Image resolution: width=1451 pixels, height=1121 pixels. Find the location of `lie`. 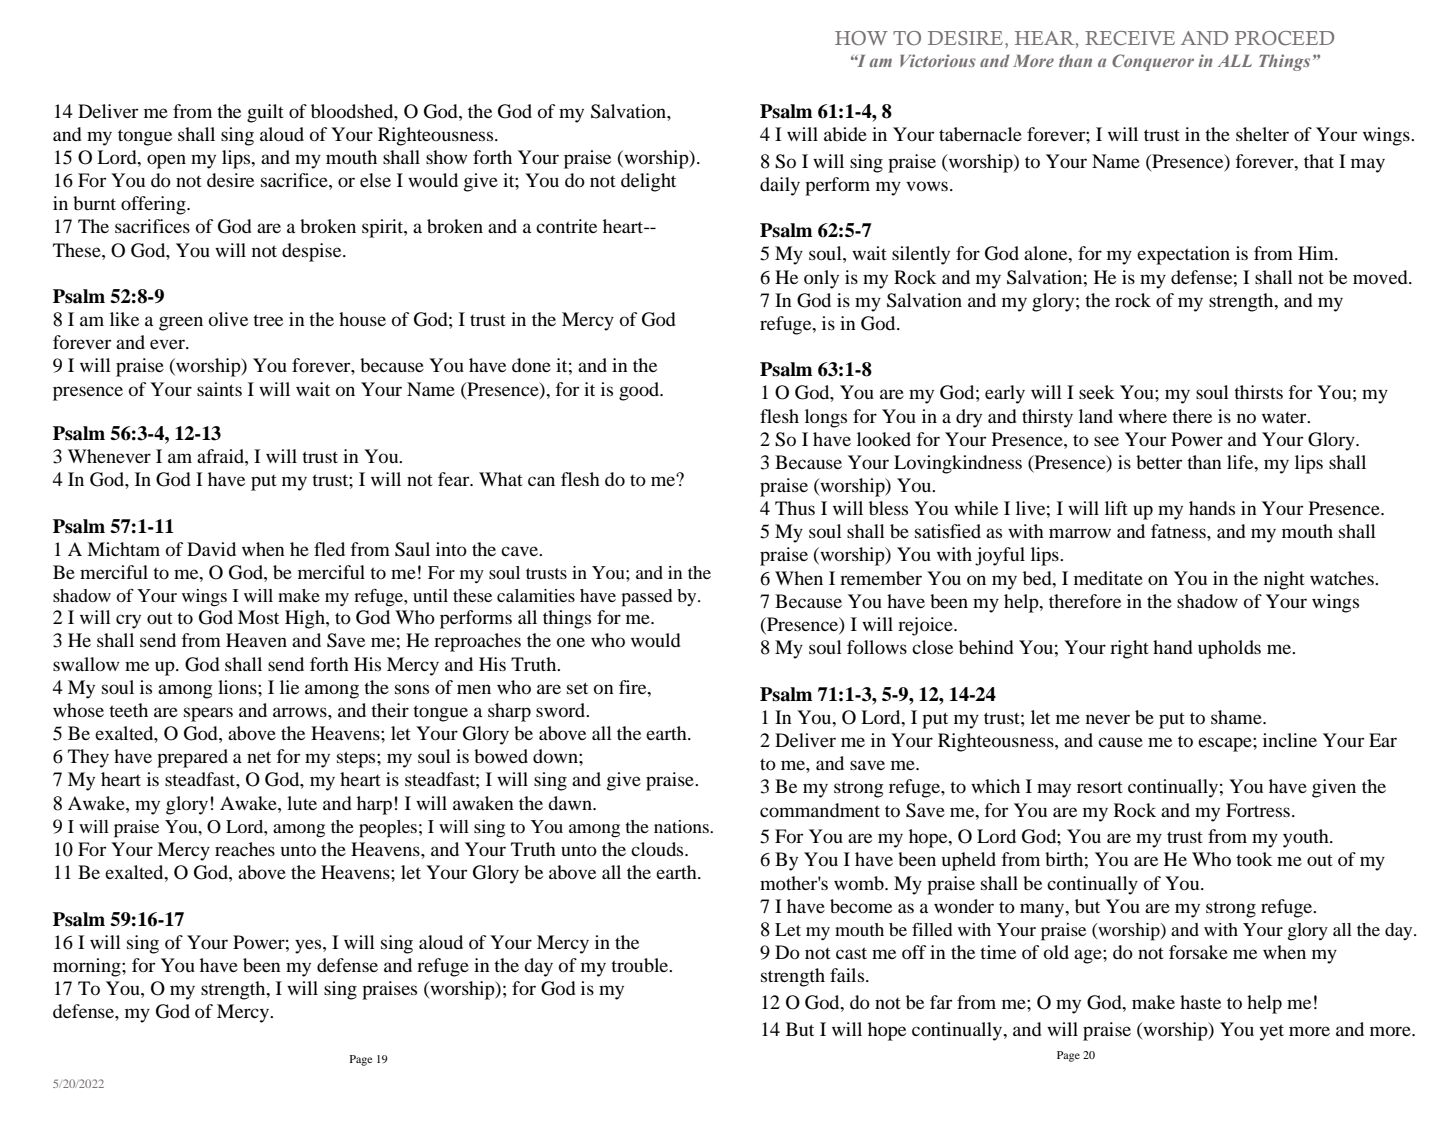

lie is located at coordinates (289, 687).
